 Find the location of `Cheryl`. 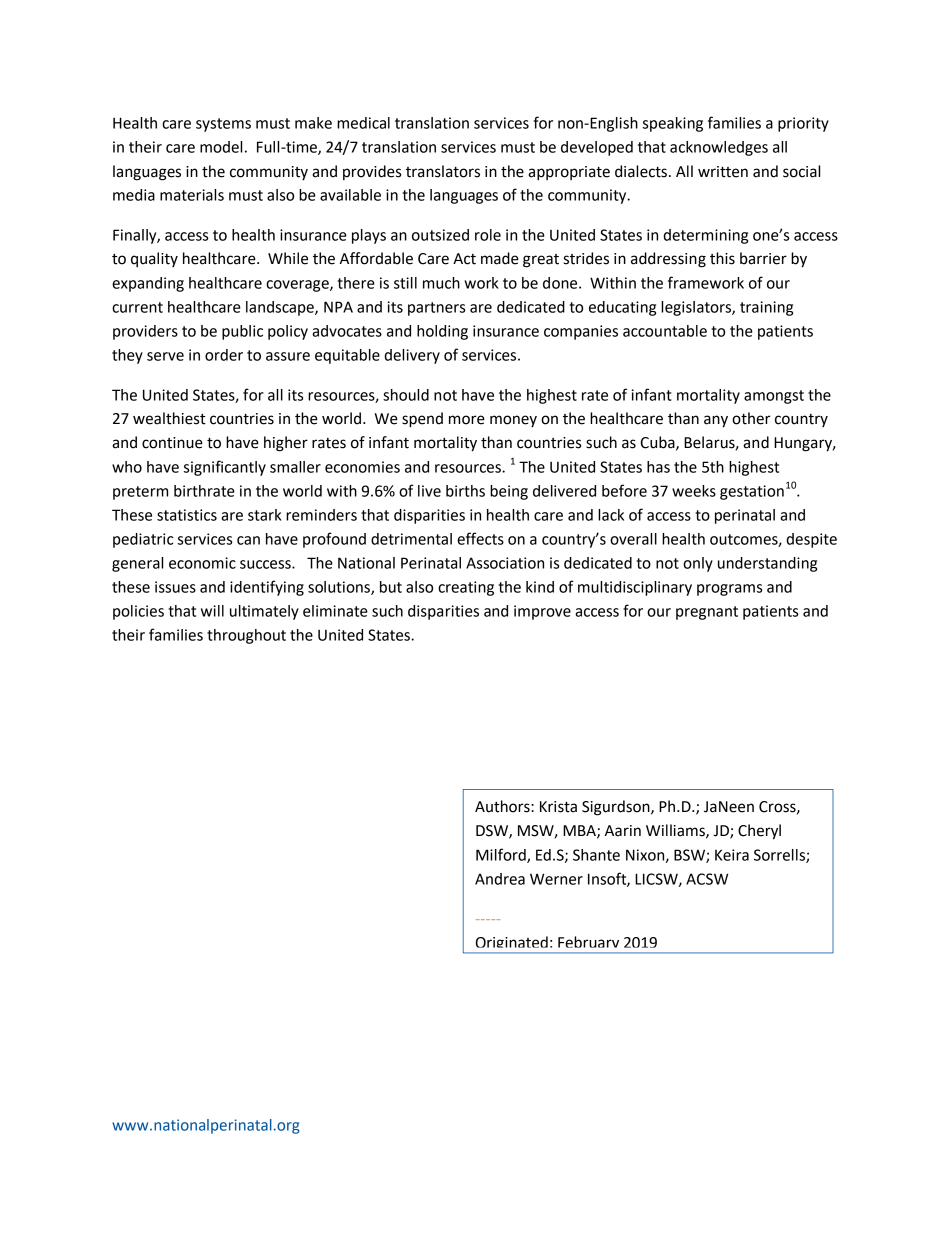

Cheryl is located at coordinates (759, 832).
